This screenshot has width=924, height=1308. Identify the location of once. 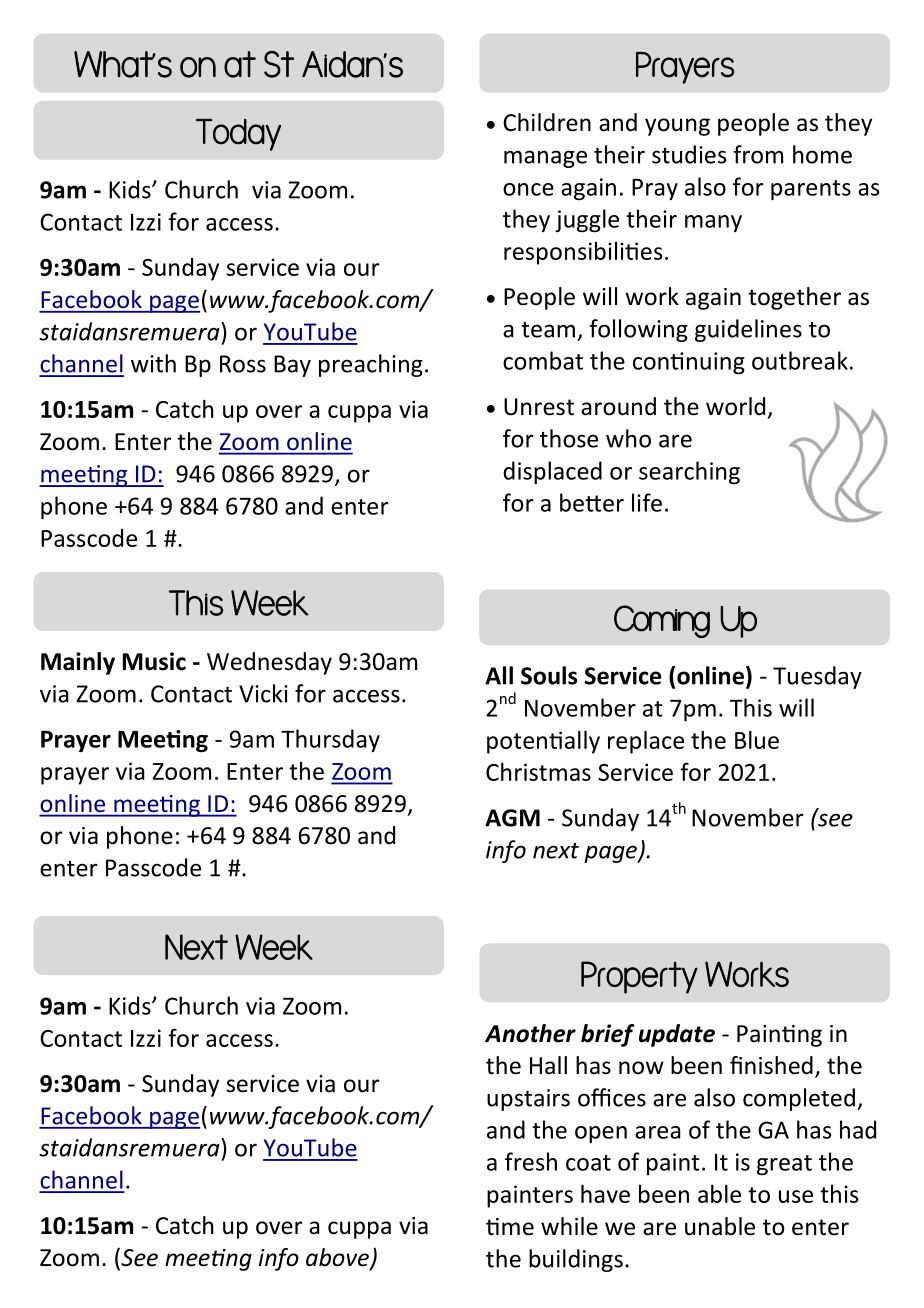
(528, 189).
